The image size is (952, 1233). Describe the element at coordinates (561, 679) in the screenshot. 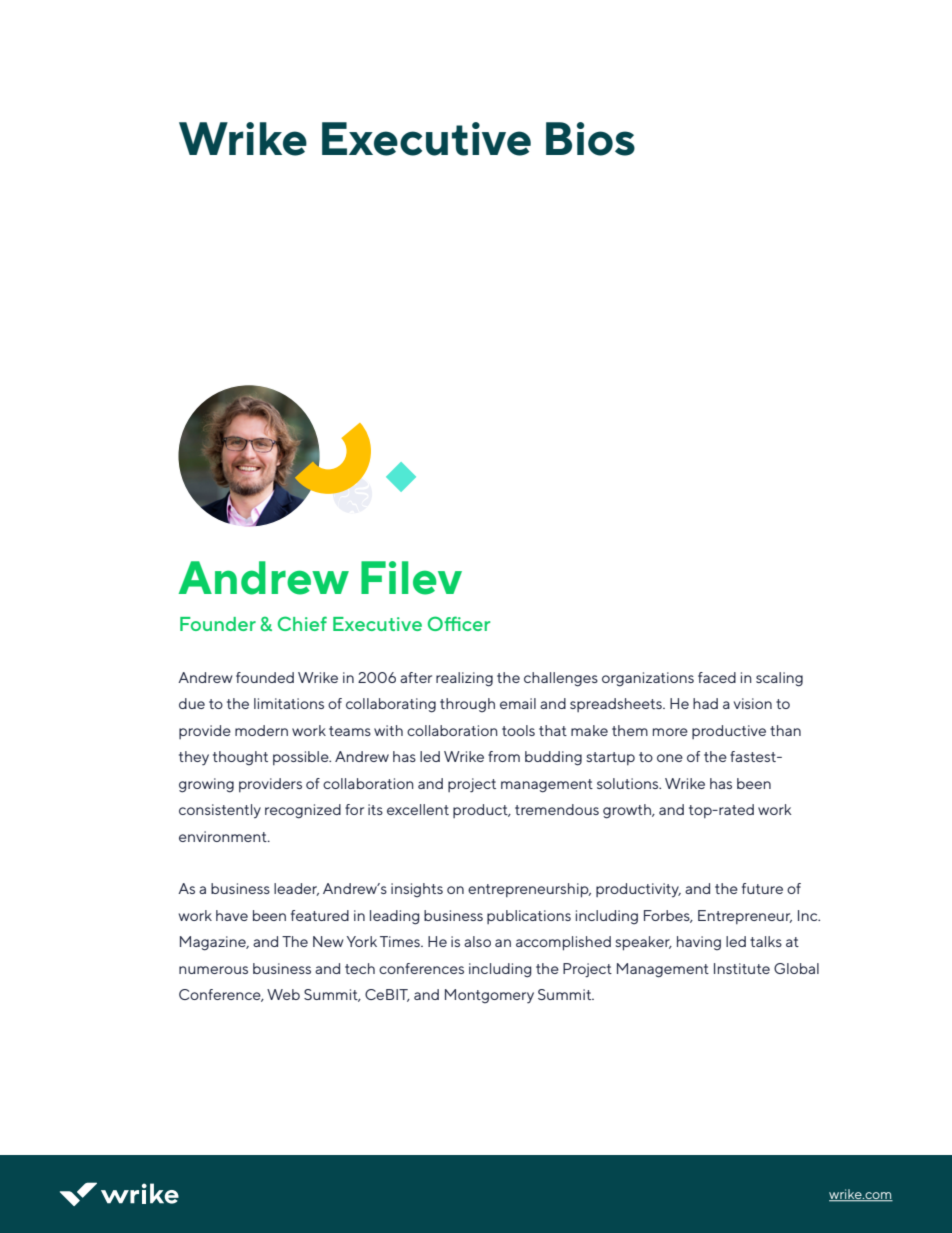

I see `challenges` at that location.
